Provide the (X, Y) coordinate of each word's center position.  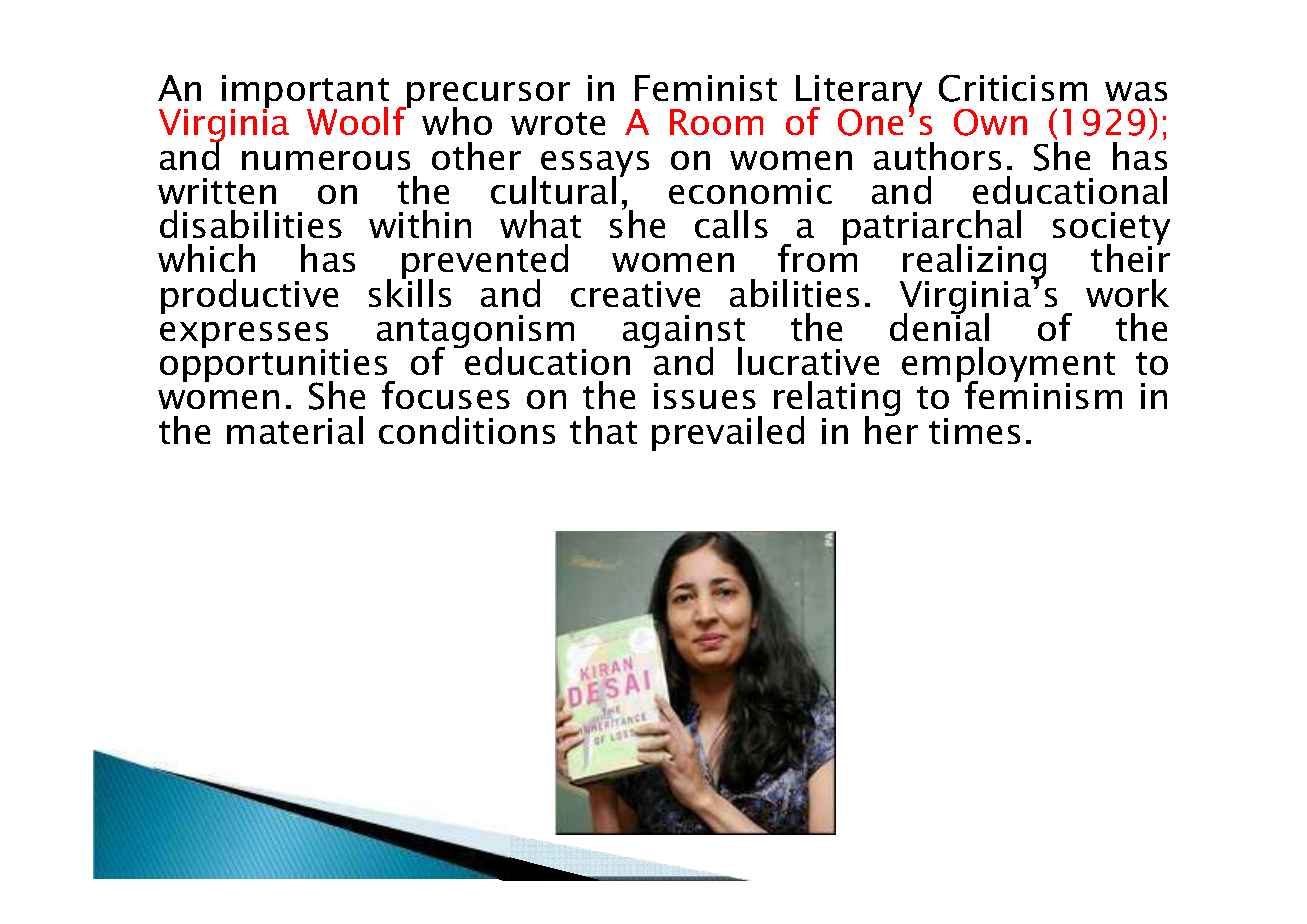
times (974, 431)
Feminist (706, 88)
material (295, 430)
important (305, 93)
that (603, 430)
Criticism (1013, 88)
